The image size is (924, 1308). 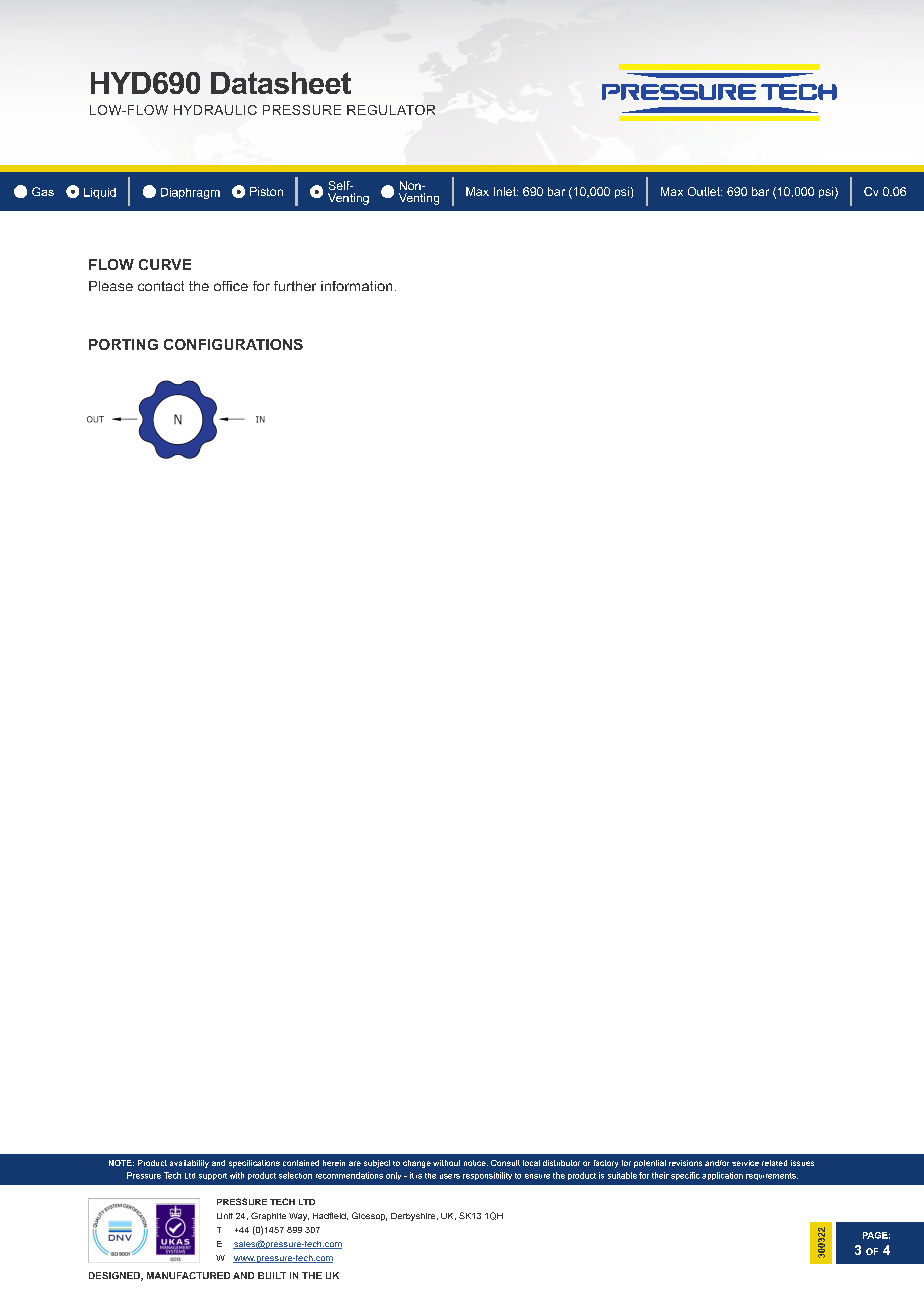 What do you see at coordinates (295, 286) in the document?
I see `further` at bounding box center [295, 286].
